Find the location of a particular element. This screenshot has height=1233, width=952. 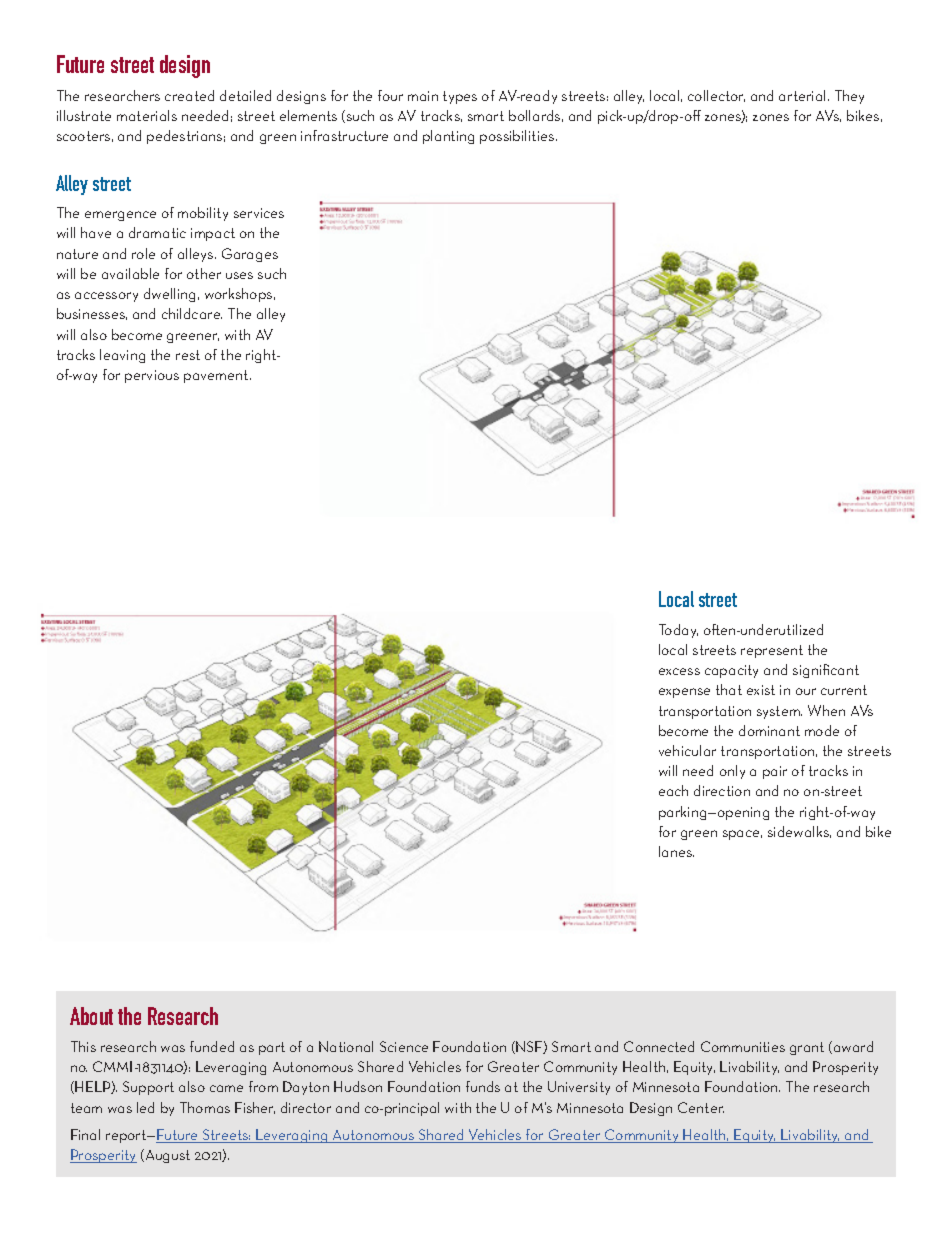

materials is located at coordinates (147, 115).
